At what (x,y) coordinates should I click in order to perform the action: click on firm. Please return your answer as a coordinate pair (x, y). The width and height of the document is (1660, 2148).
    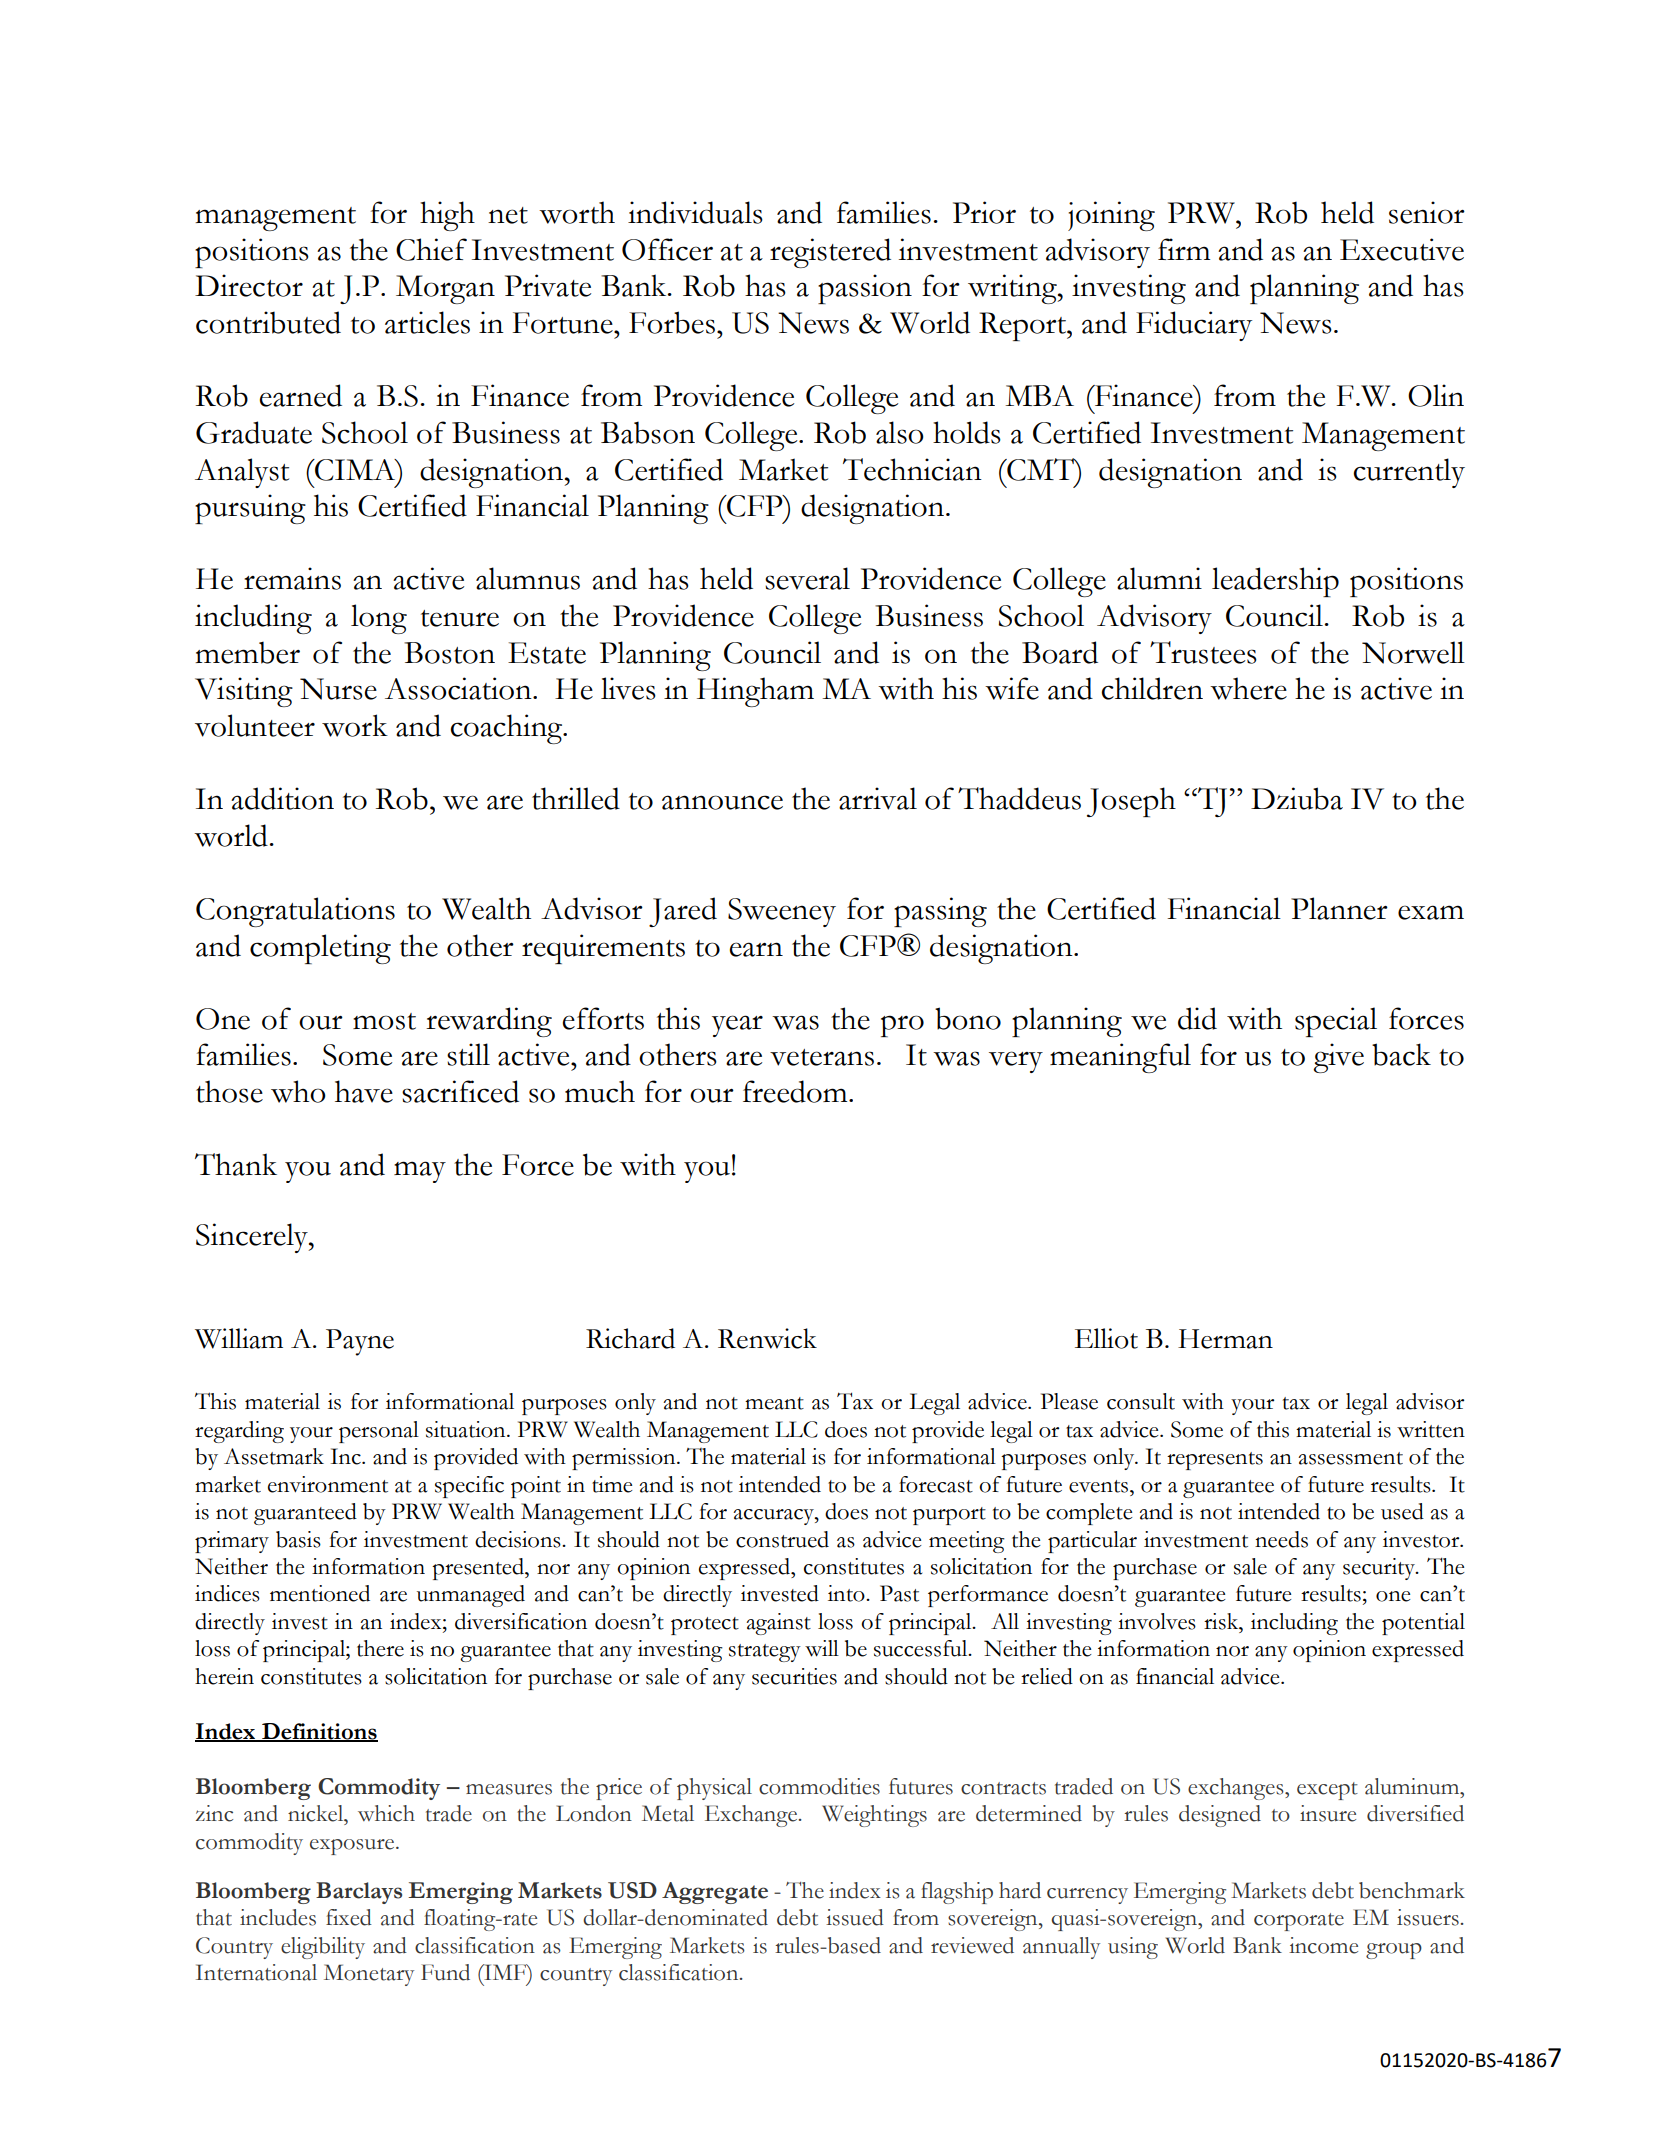
    Looking at the image, I should click on (1184, 249).
